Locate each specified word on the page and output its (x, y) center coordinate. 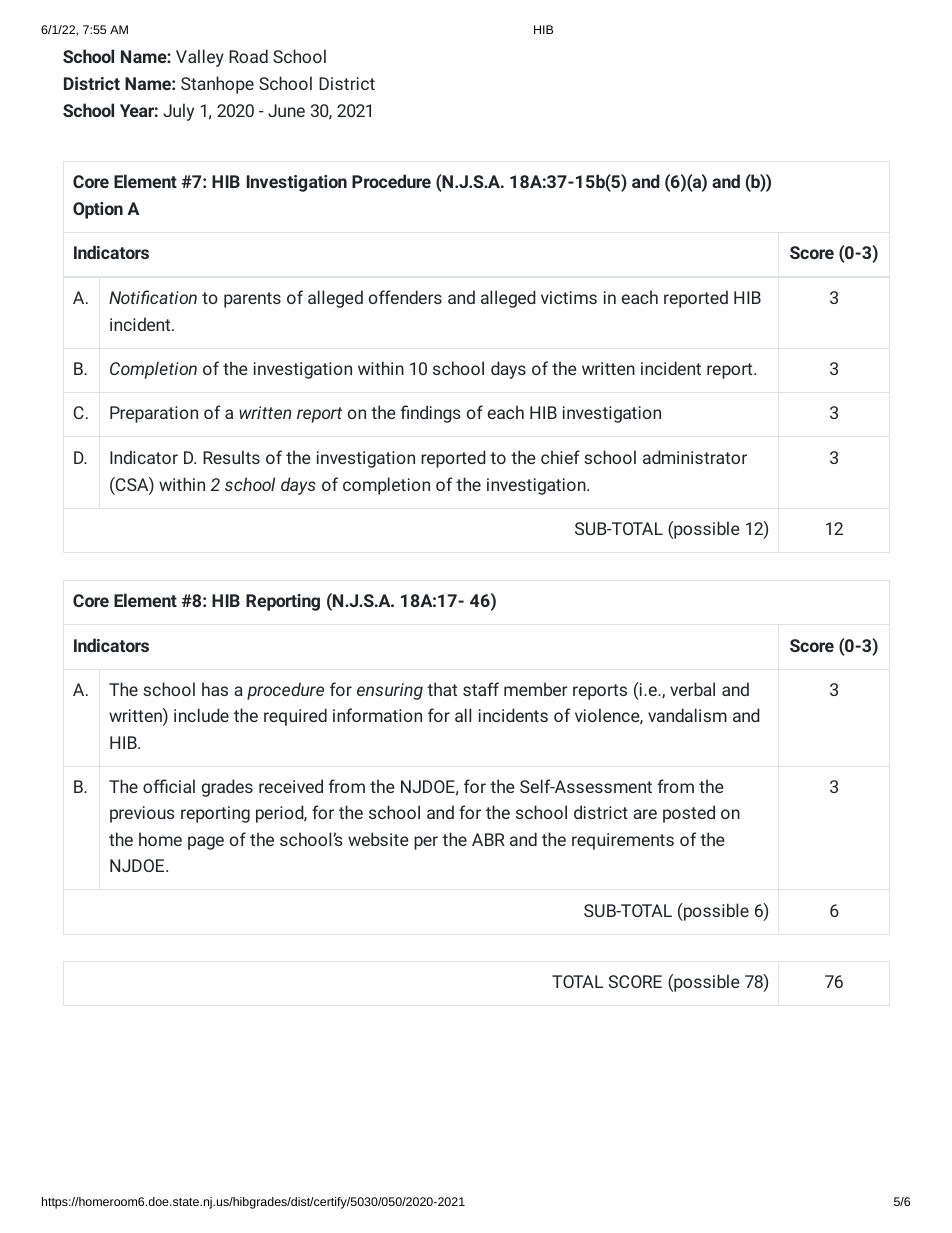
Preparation (154, 414)
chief (560, 457)
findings (430, 414)
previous (142, 814)
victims (569, 297)
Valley (200, 58)
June (286, 110)
